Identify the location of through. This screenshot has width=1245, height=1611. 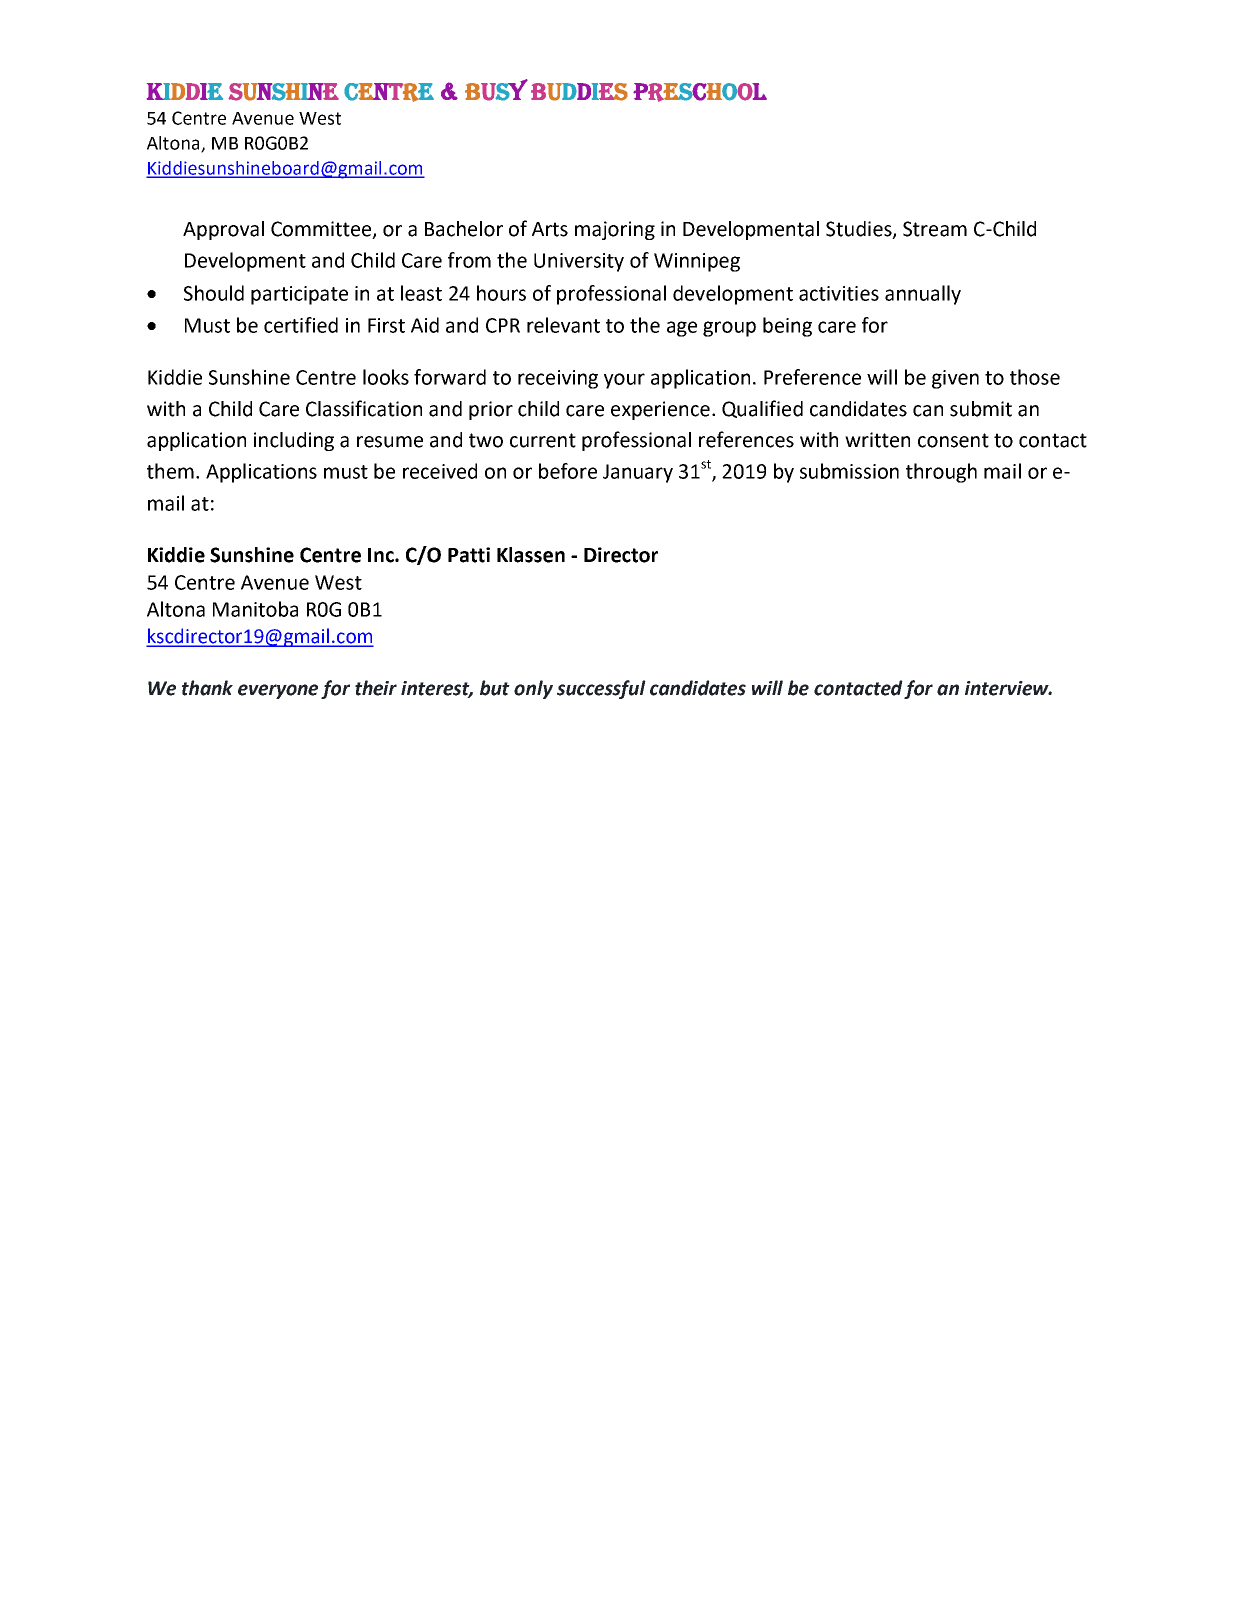
(941, 473).
